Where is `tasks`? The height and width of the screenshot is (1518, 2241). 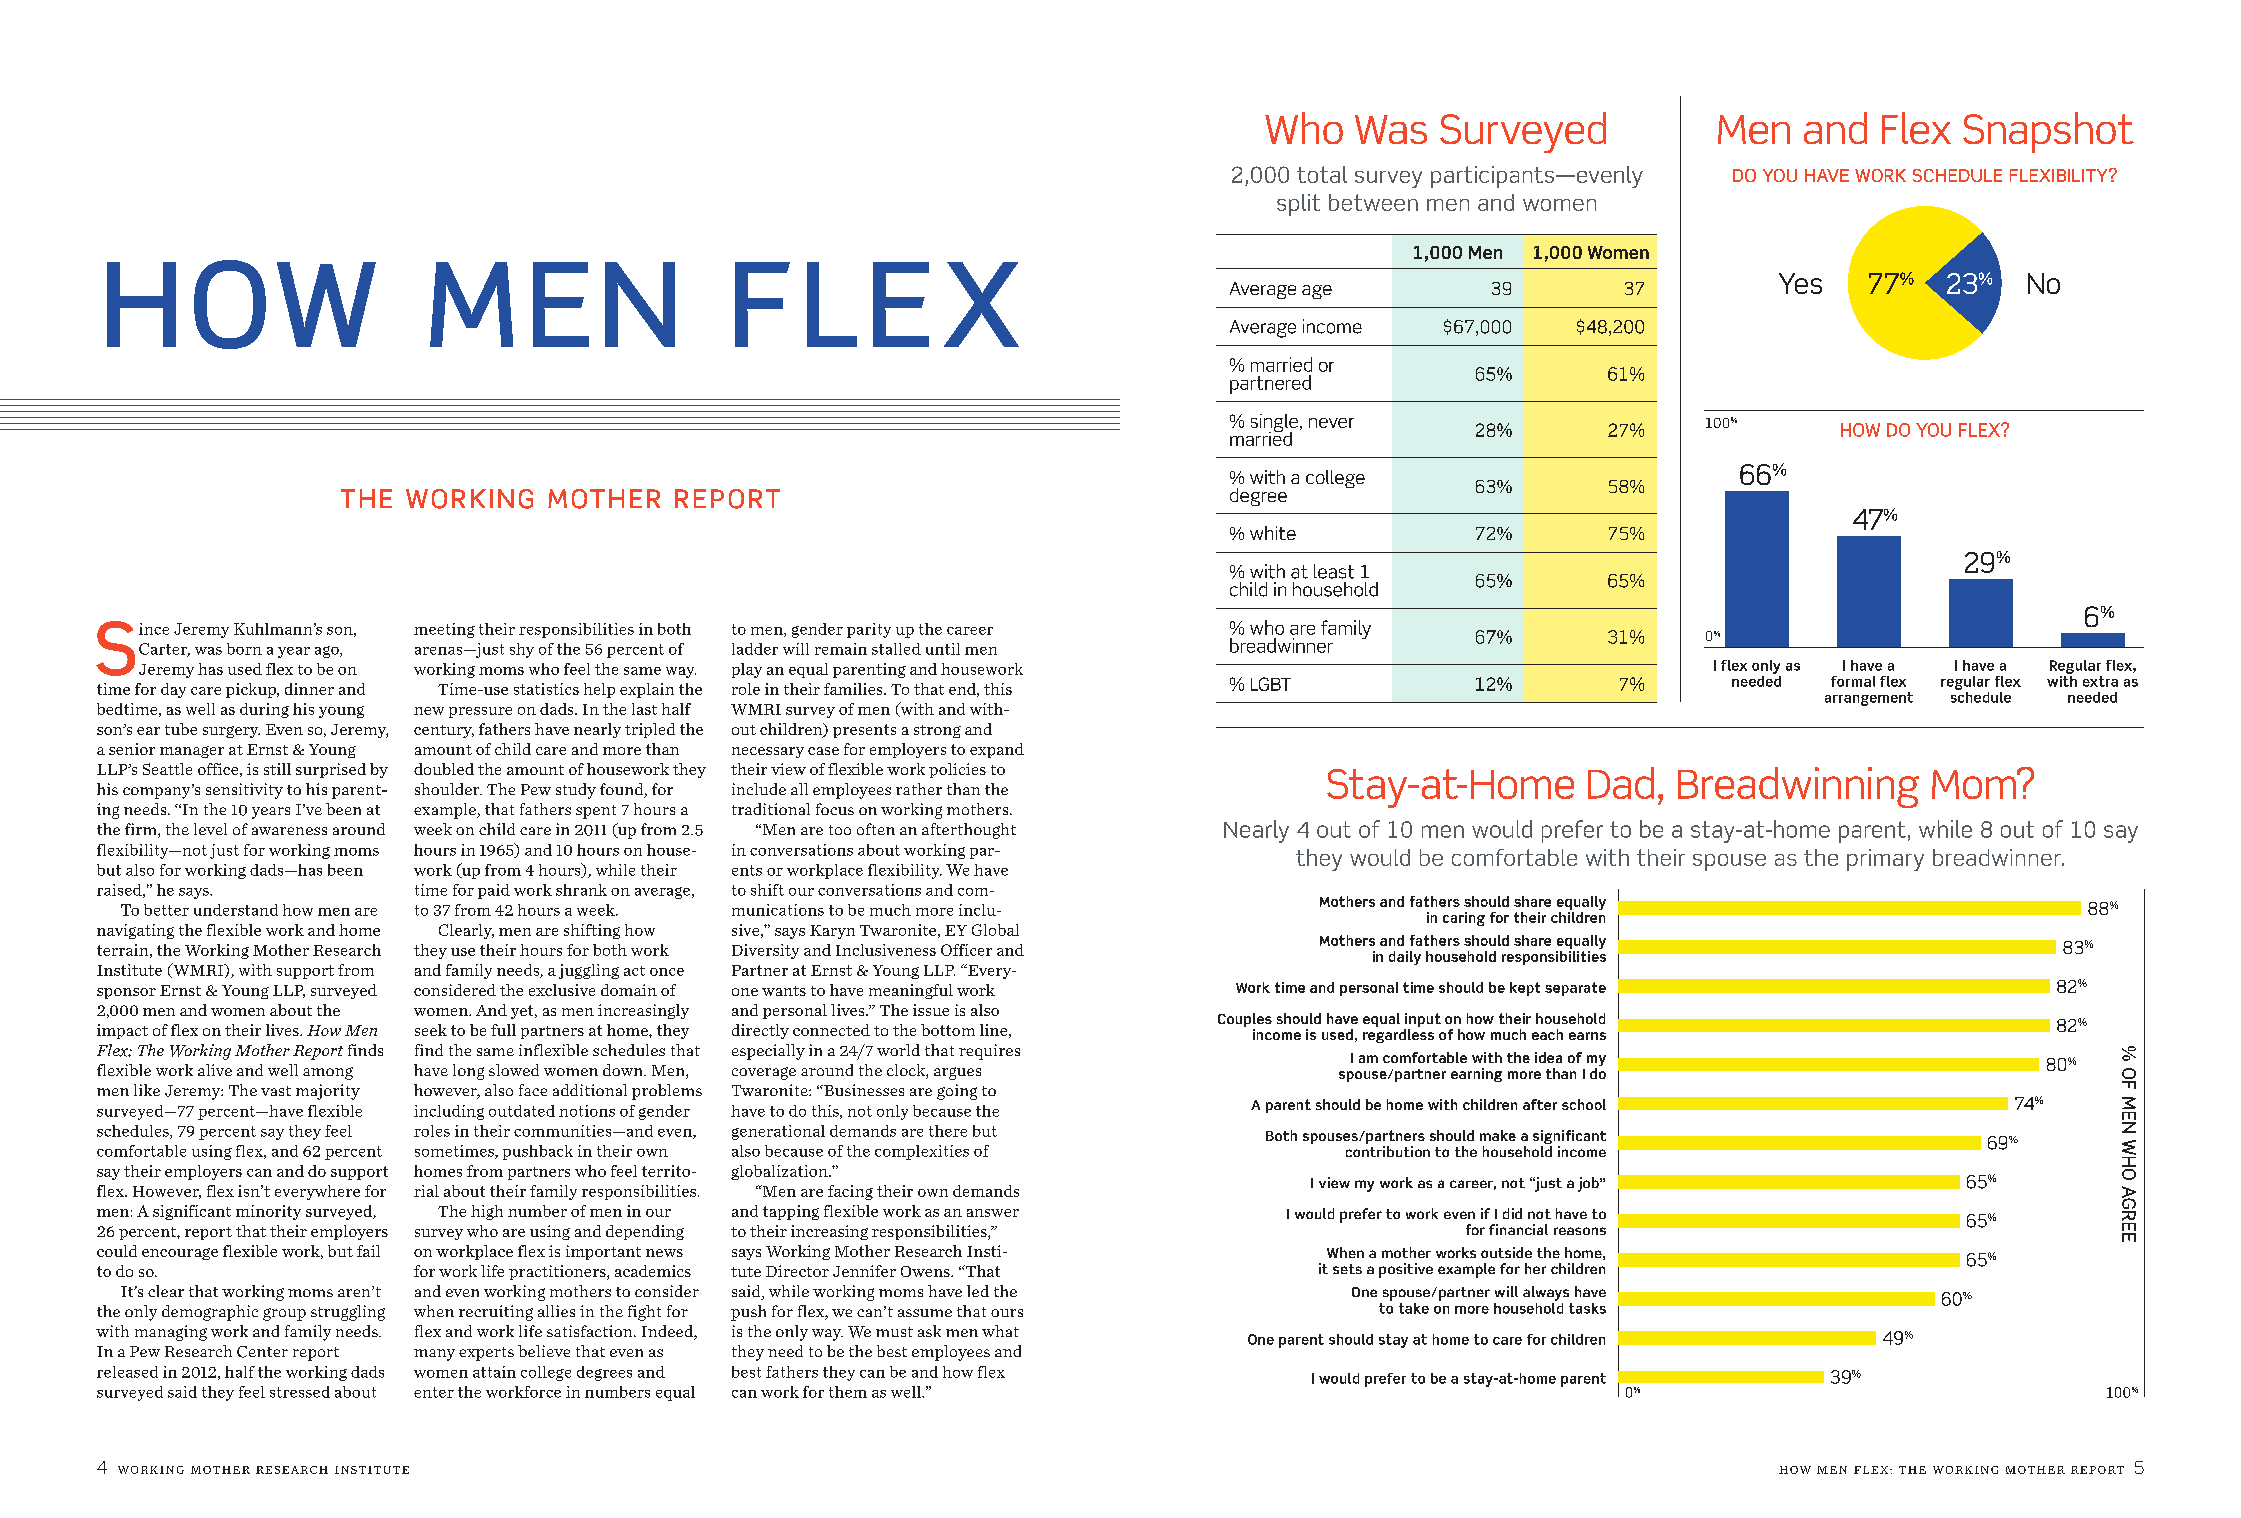 tasks is located at coordinates (1587, 1308).
